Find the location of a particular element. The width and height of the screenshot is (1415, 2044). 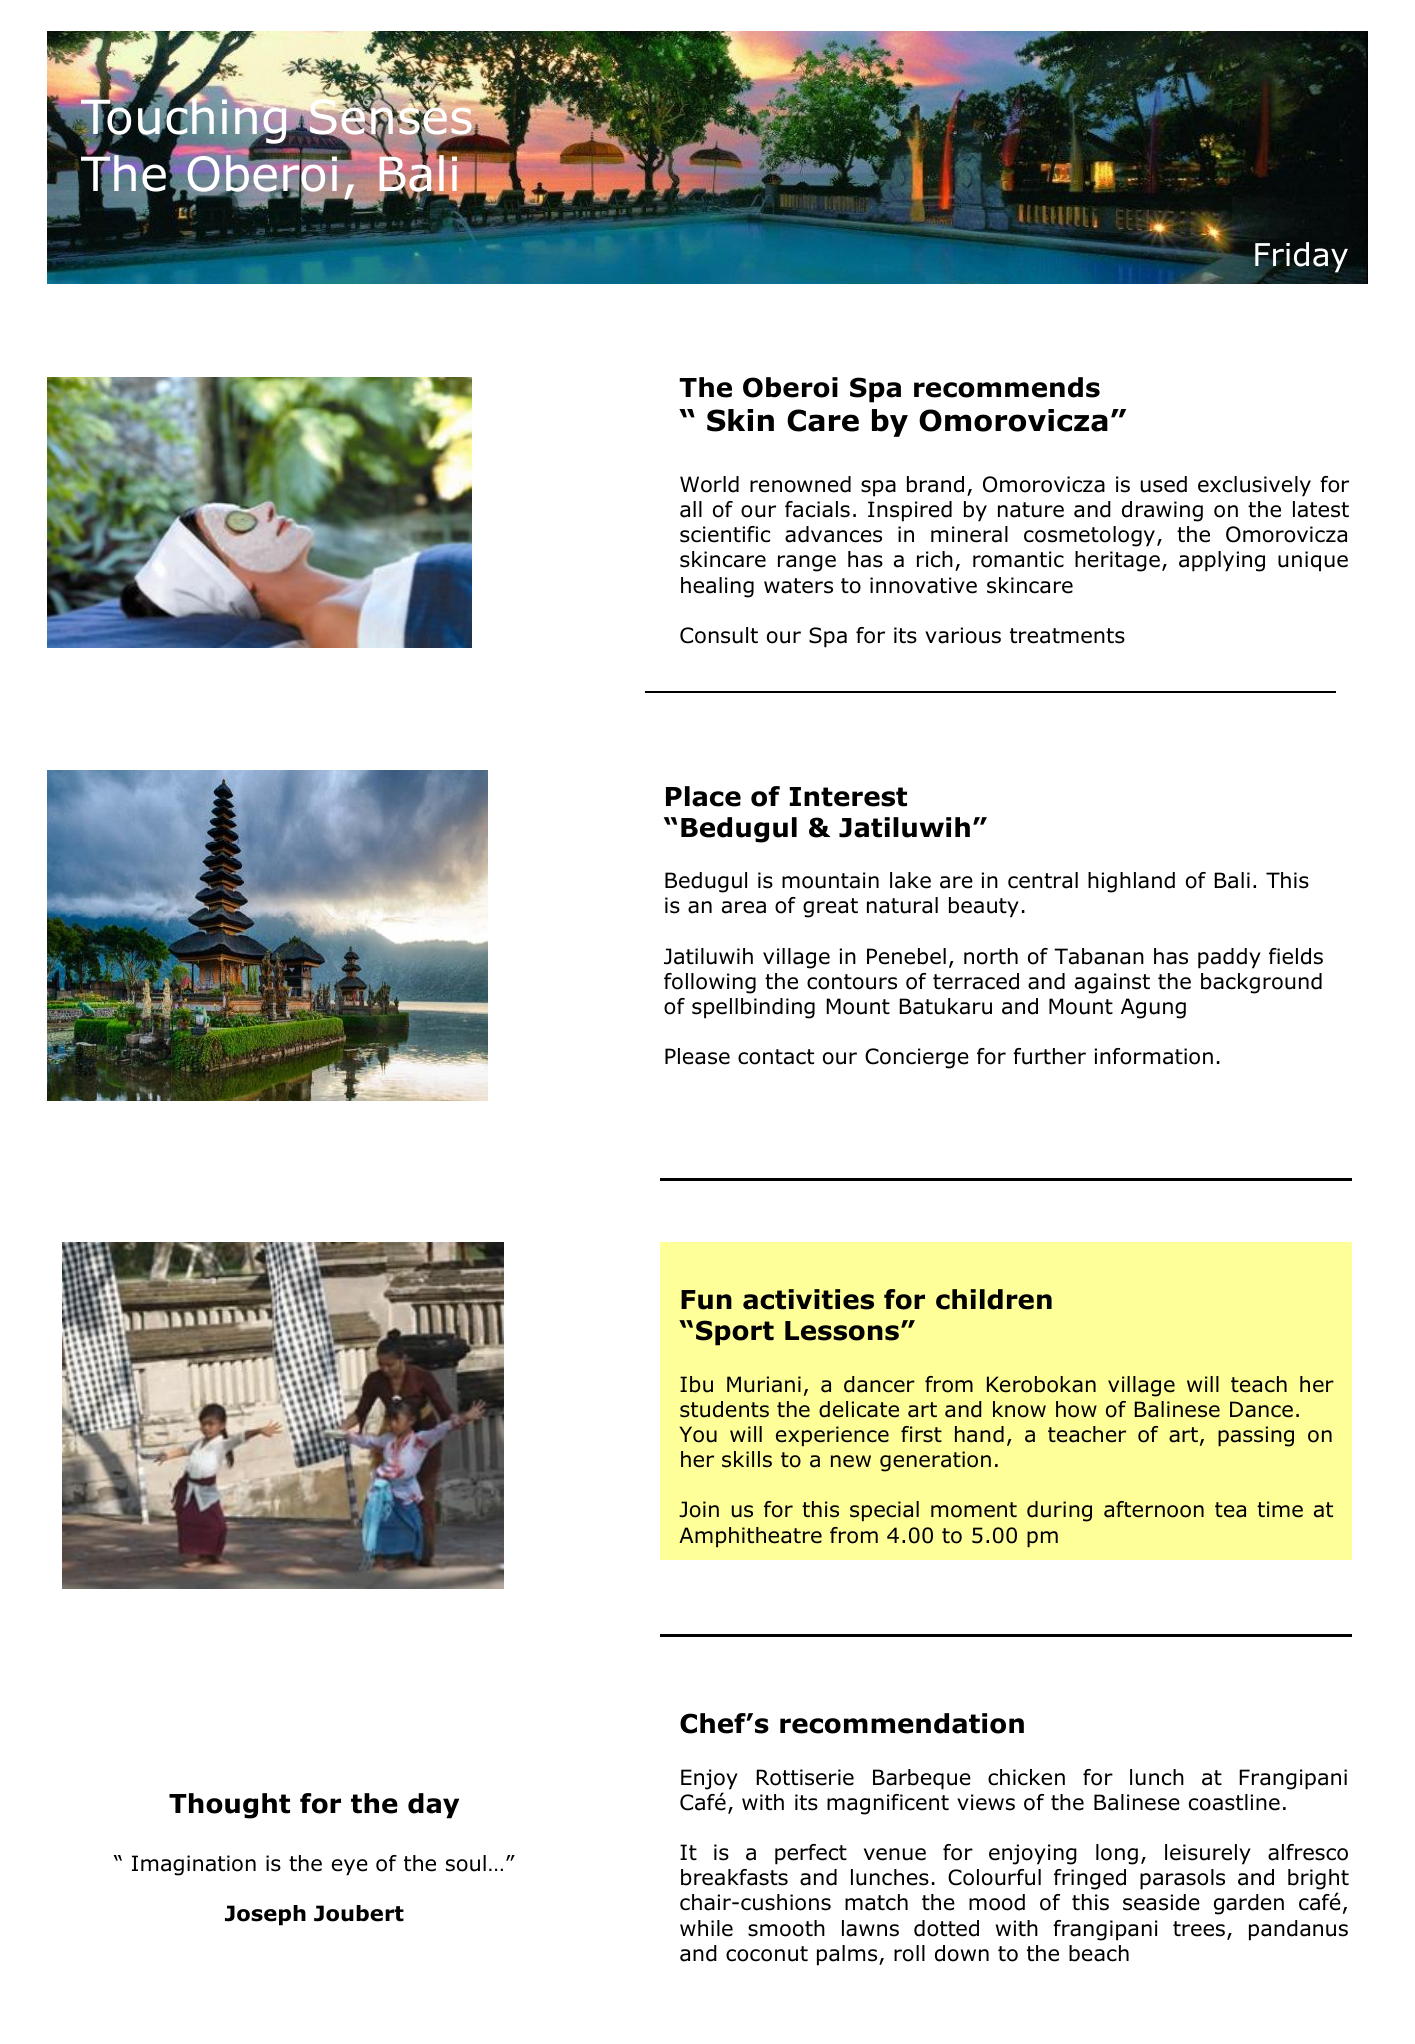

highland is located at coordinates (1131, 882).
